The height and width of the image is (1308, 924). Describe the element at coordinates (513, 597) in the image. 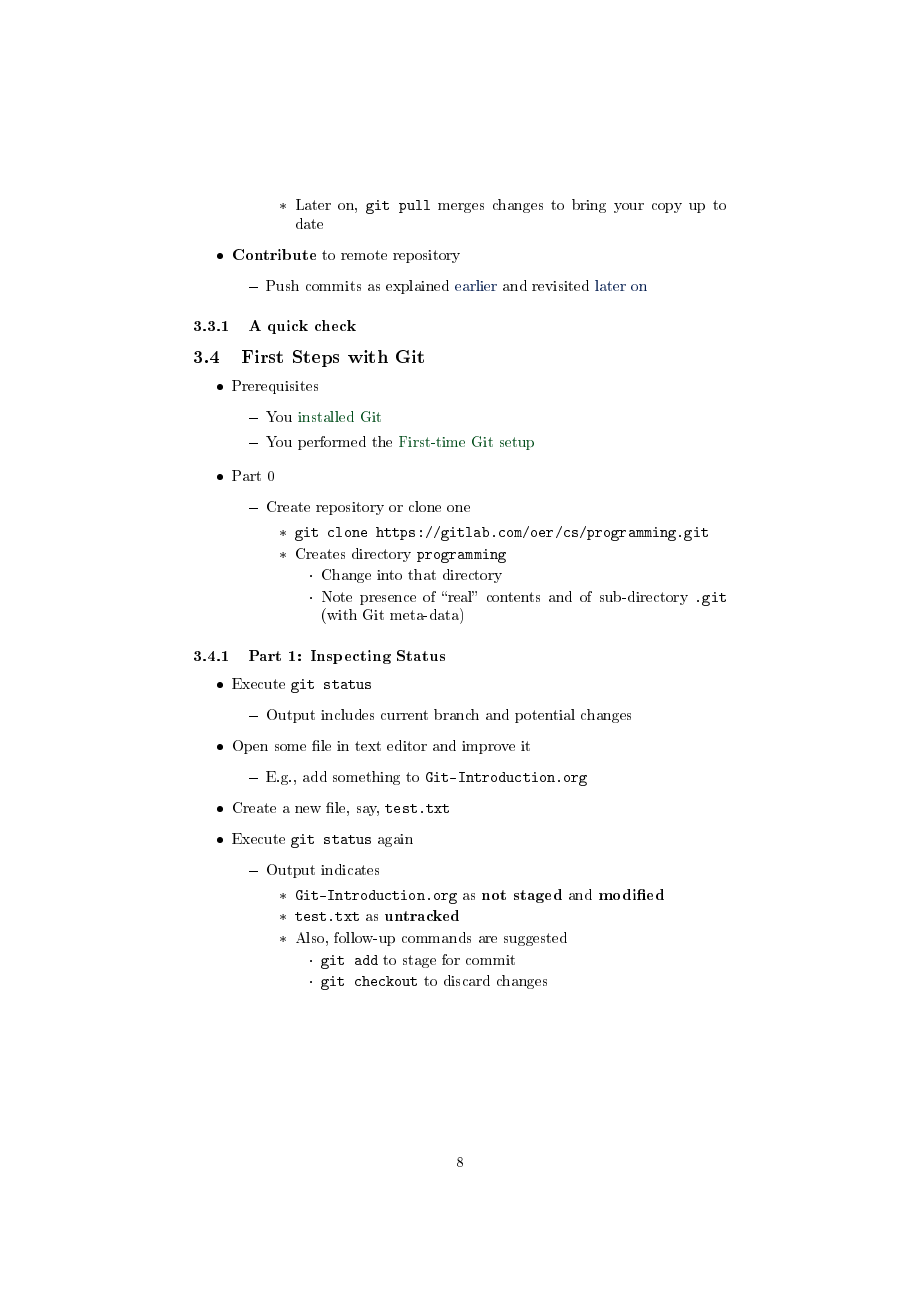

I see `contents` at that location.
